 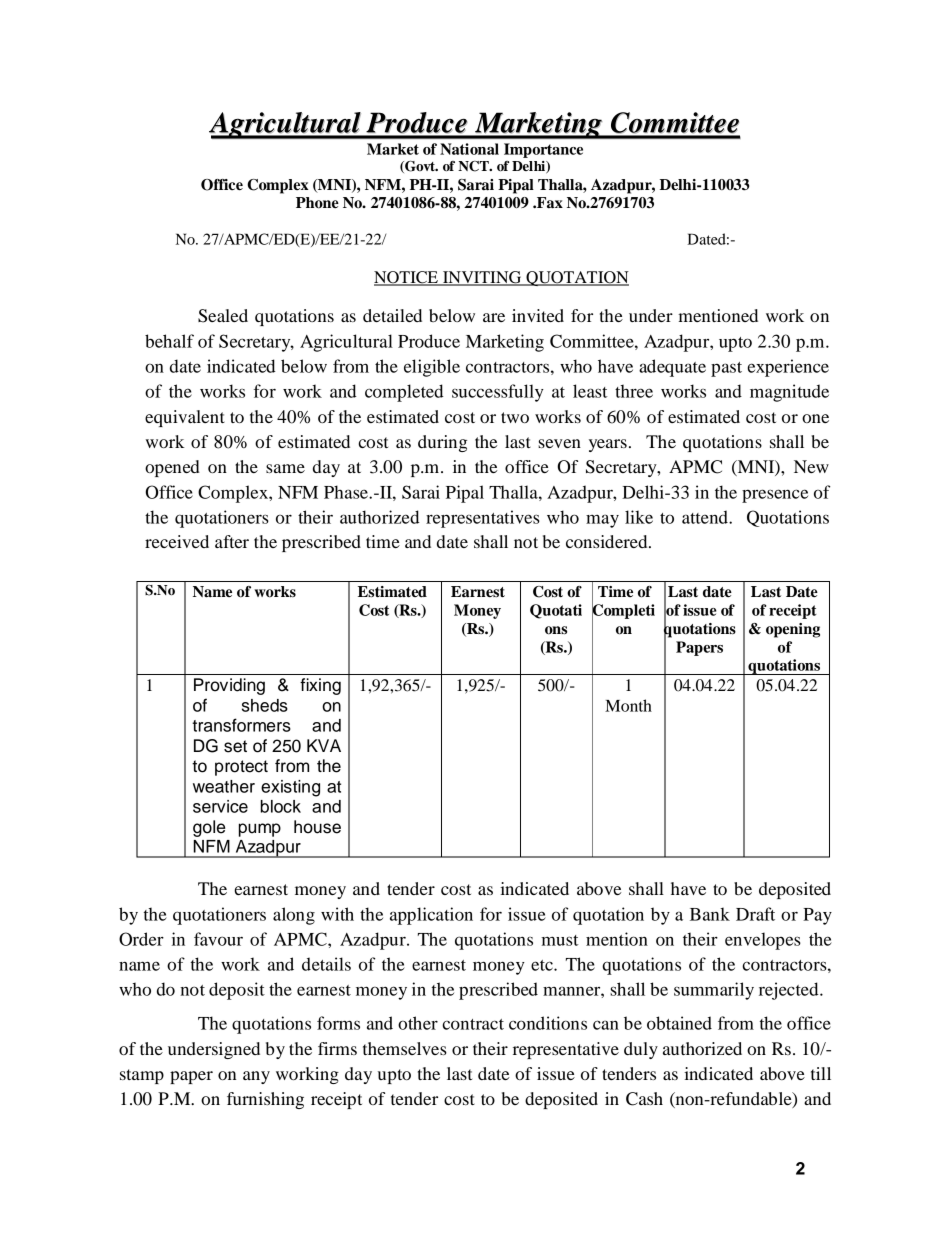 I want to click on National, so click(x=469, y=149).
